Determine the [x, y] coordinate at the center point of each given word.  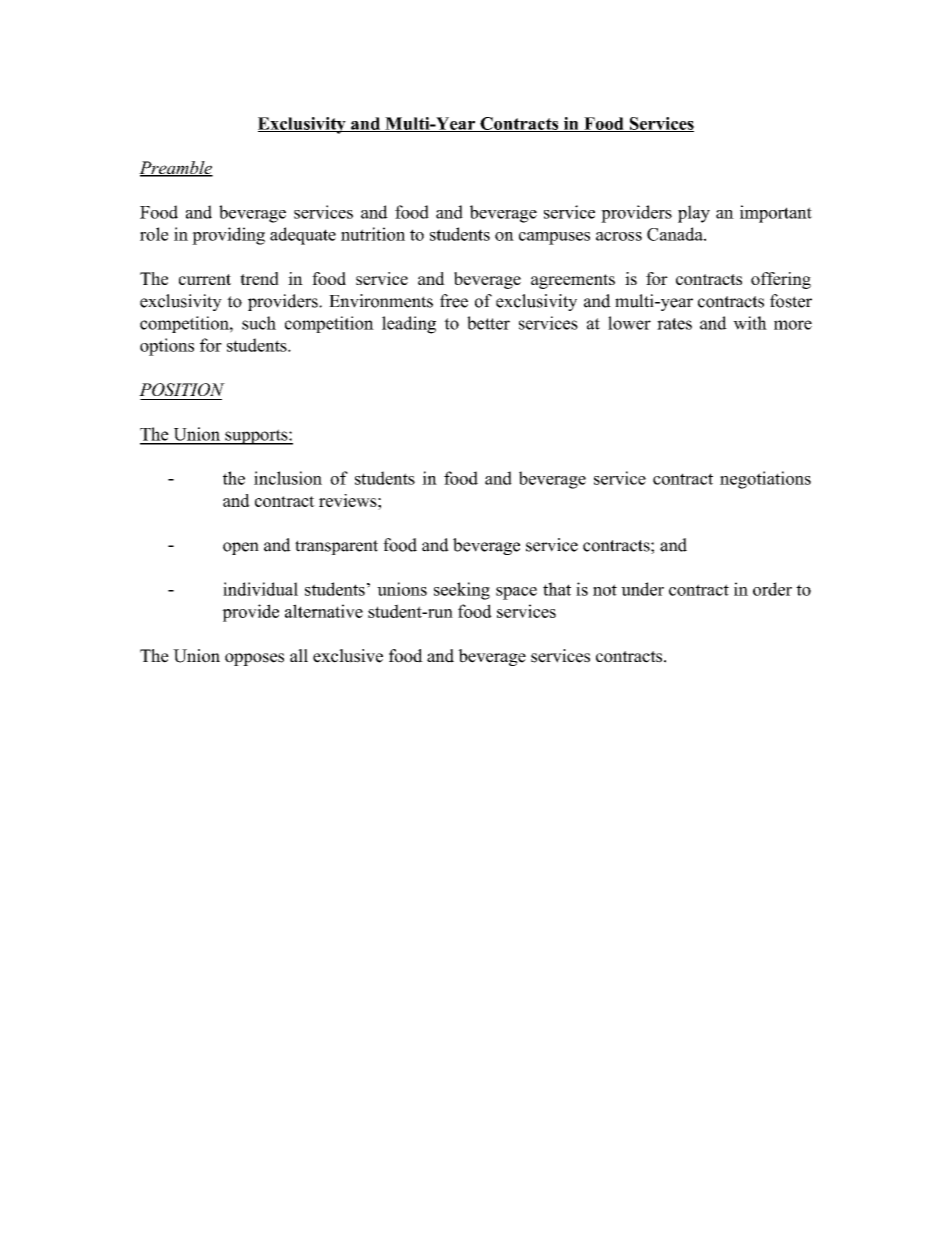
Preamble [176, 169]
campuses [554, 238]
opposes [254, 659]
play [694, 214]
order [772, 589]
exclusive [348, 656]
